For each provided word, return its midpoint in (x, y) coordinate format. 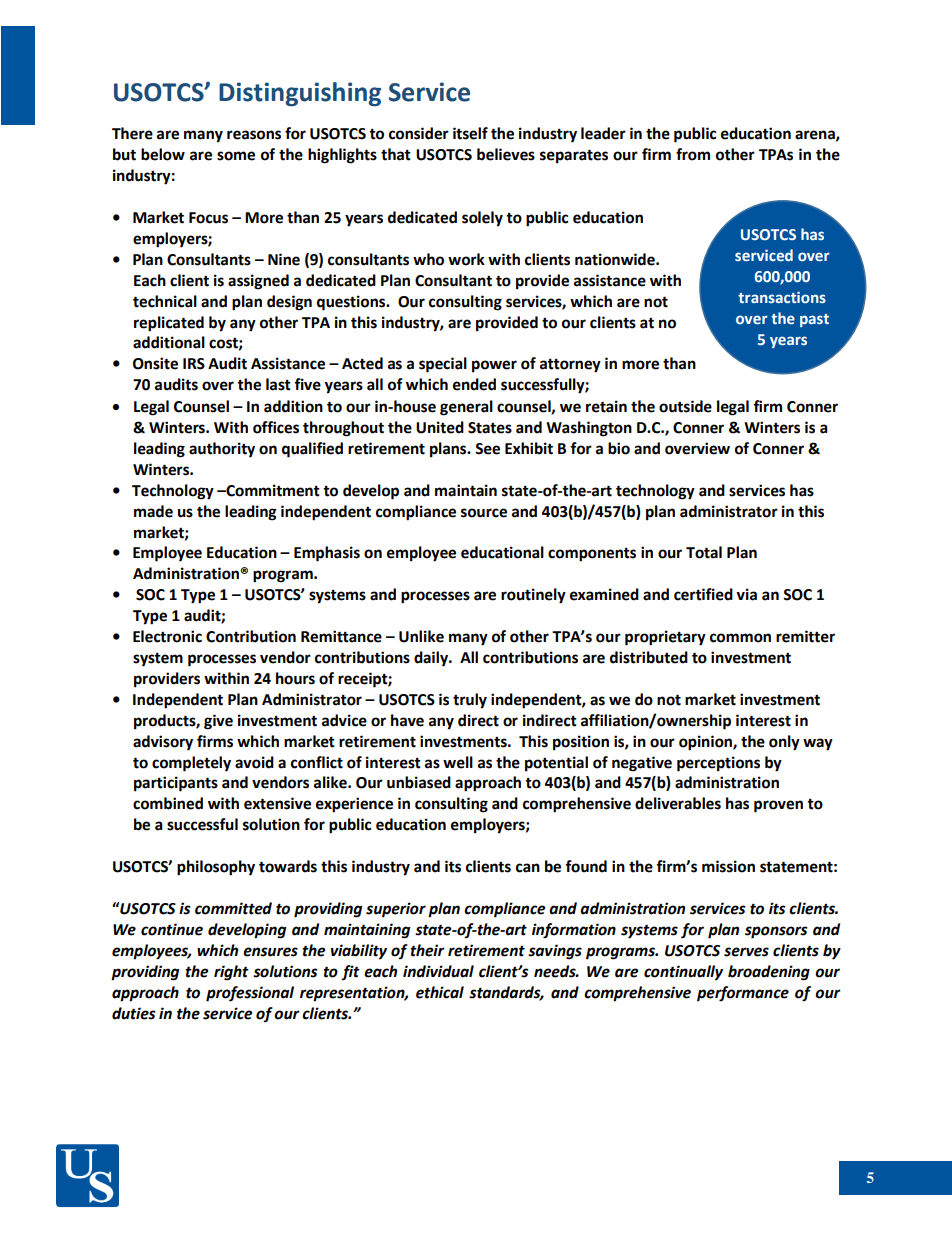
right (231, 973)
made (153, 511)
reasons (254, 135)
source (484, 513)
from (693, 154)
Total (704, 552)
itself (470, 133)
